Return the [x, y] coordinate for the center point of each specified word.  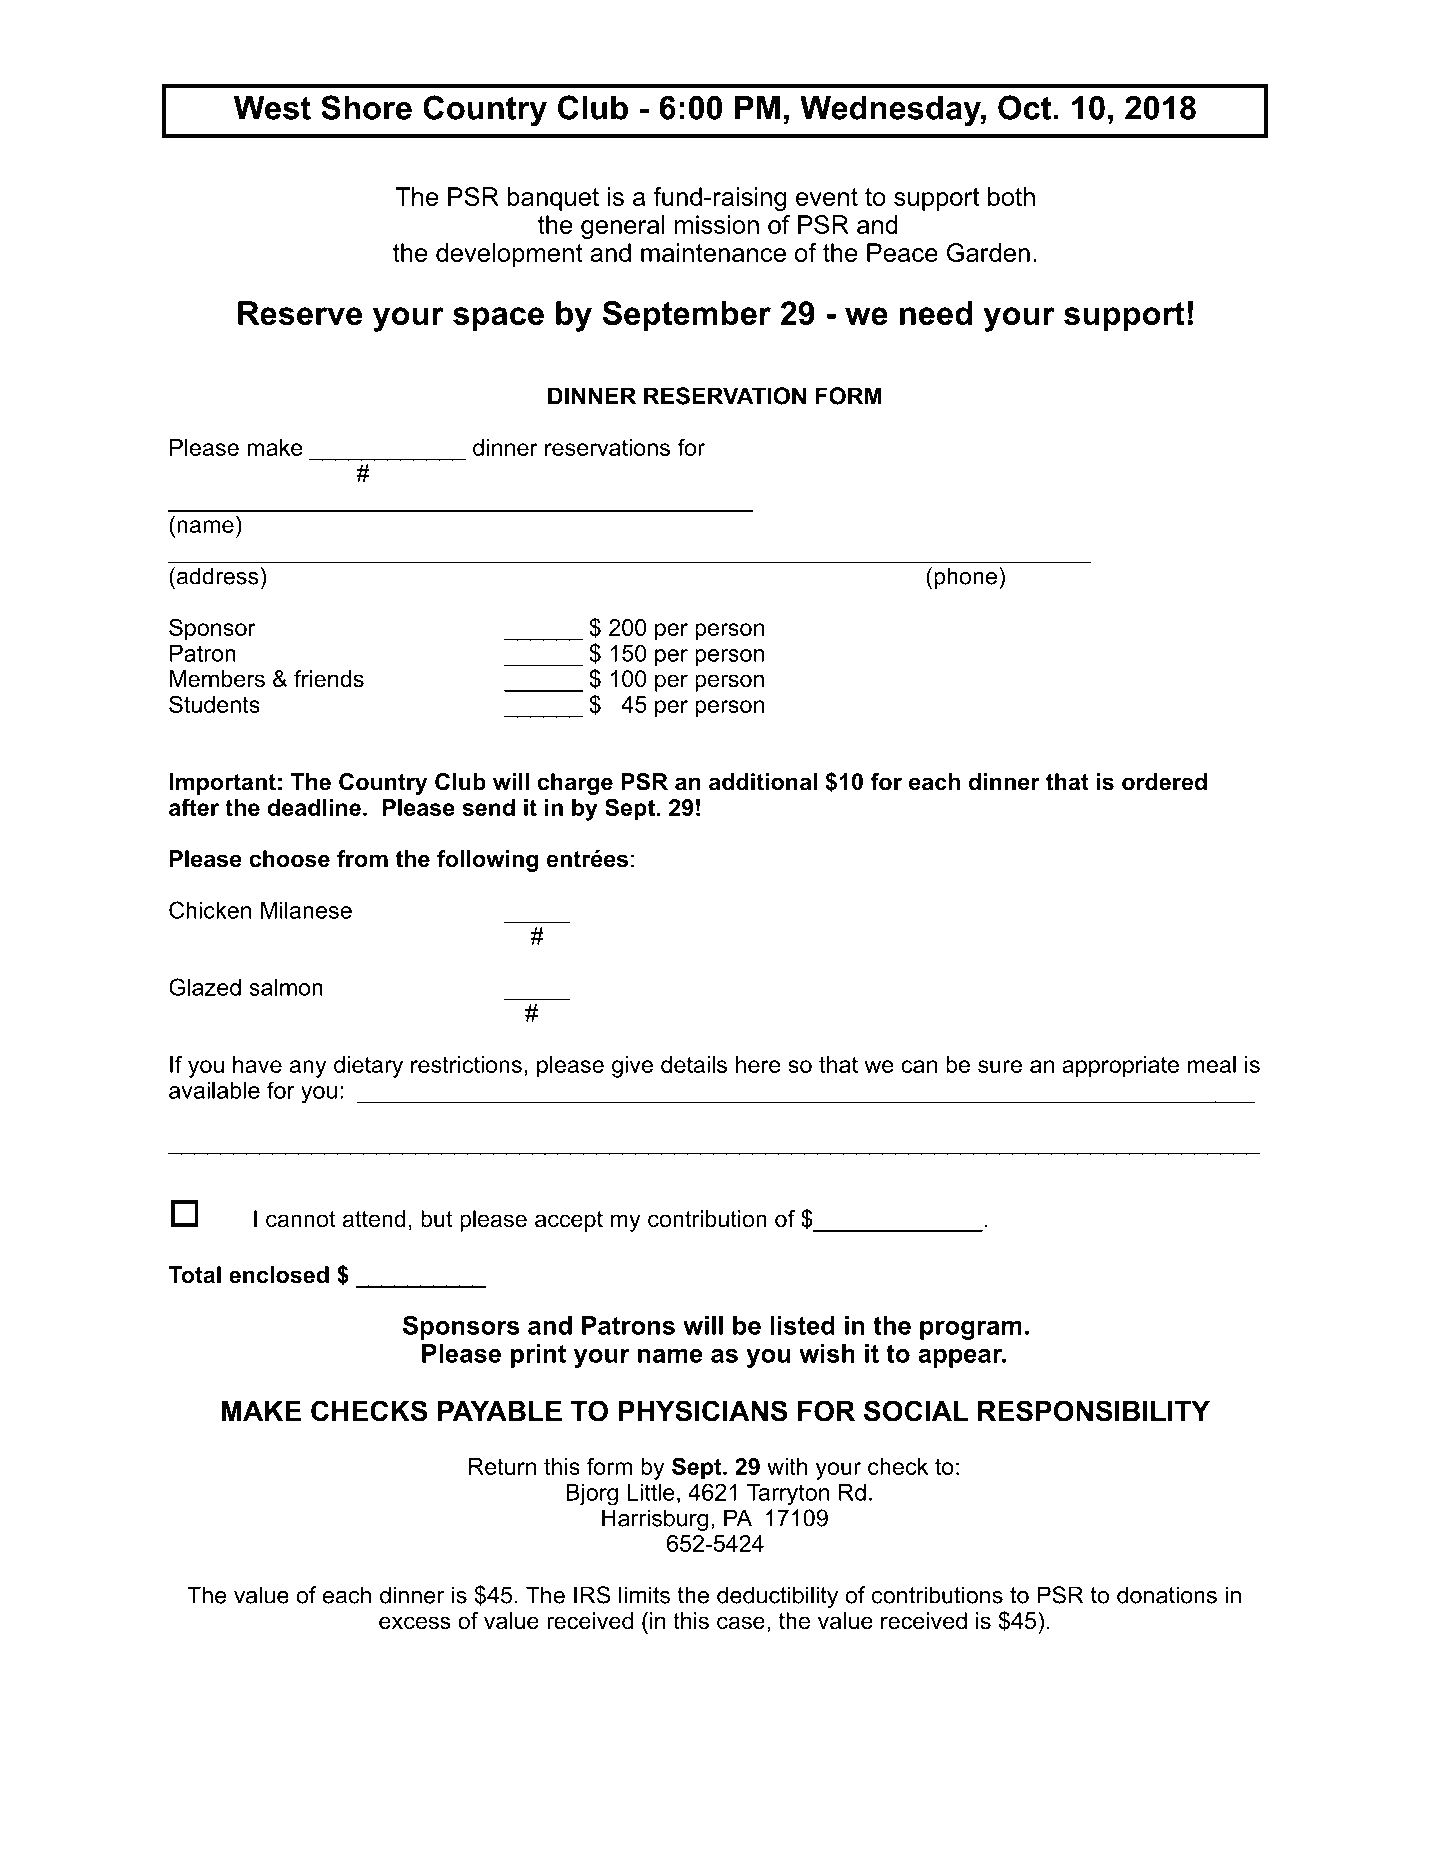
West [272, 108]
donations [1167, 1595]
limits [644, 1595]
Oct [1025, 107]
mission [717, 224]
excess [415, 1623]
